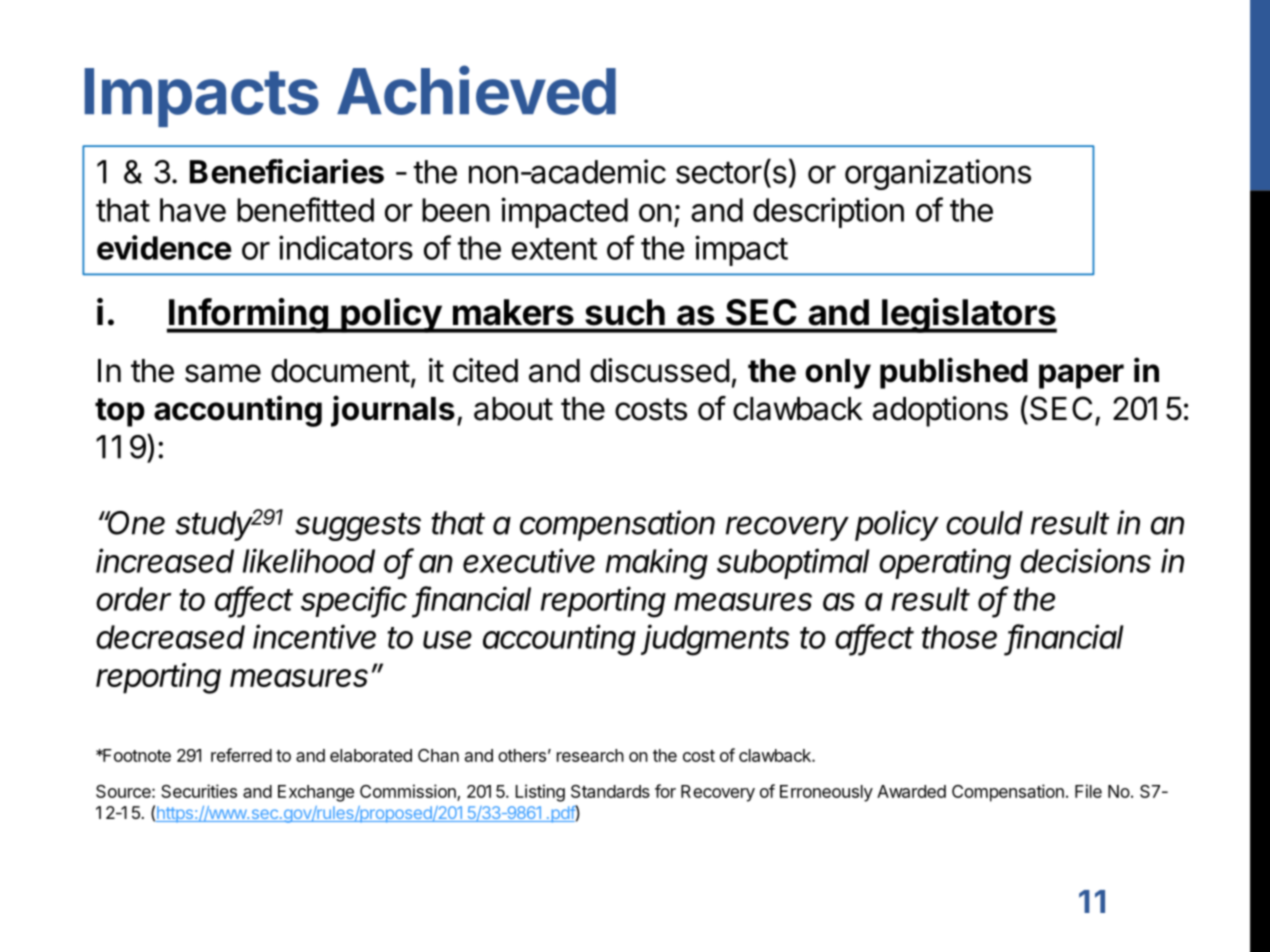  I want to click on increased, so click(165, 560).
